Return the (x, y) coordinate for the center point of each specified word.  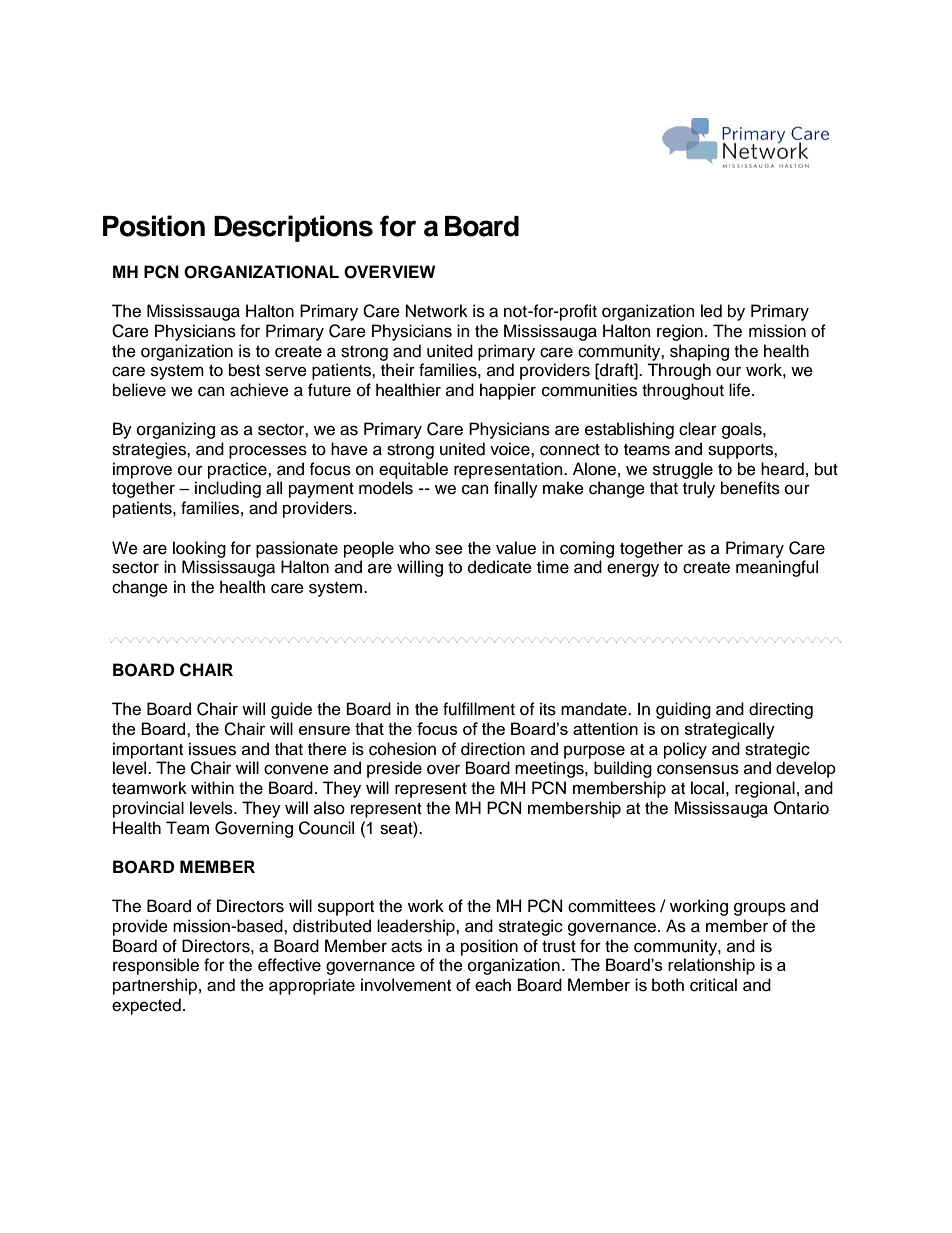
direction (493, 749)
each (493, 985)
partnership (155, 986)
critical (713, 985)
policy (685, 750)
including (228, 489)
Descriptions (293, 228)
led (711, 311)
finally (516, 489)
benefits (750, 488)
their (398, 370)
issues (212, 749)
